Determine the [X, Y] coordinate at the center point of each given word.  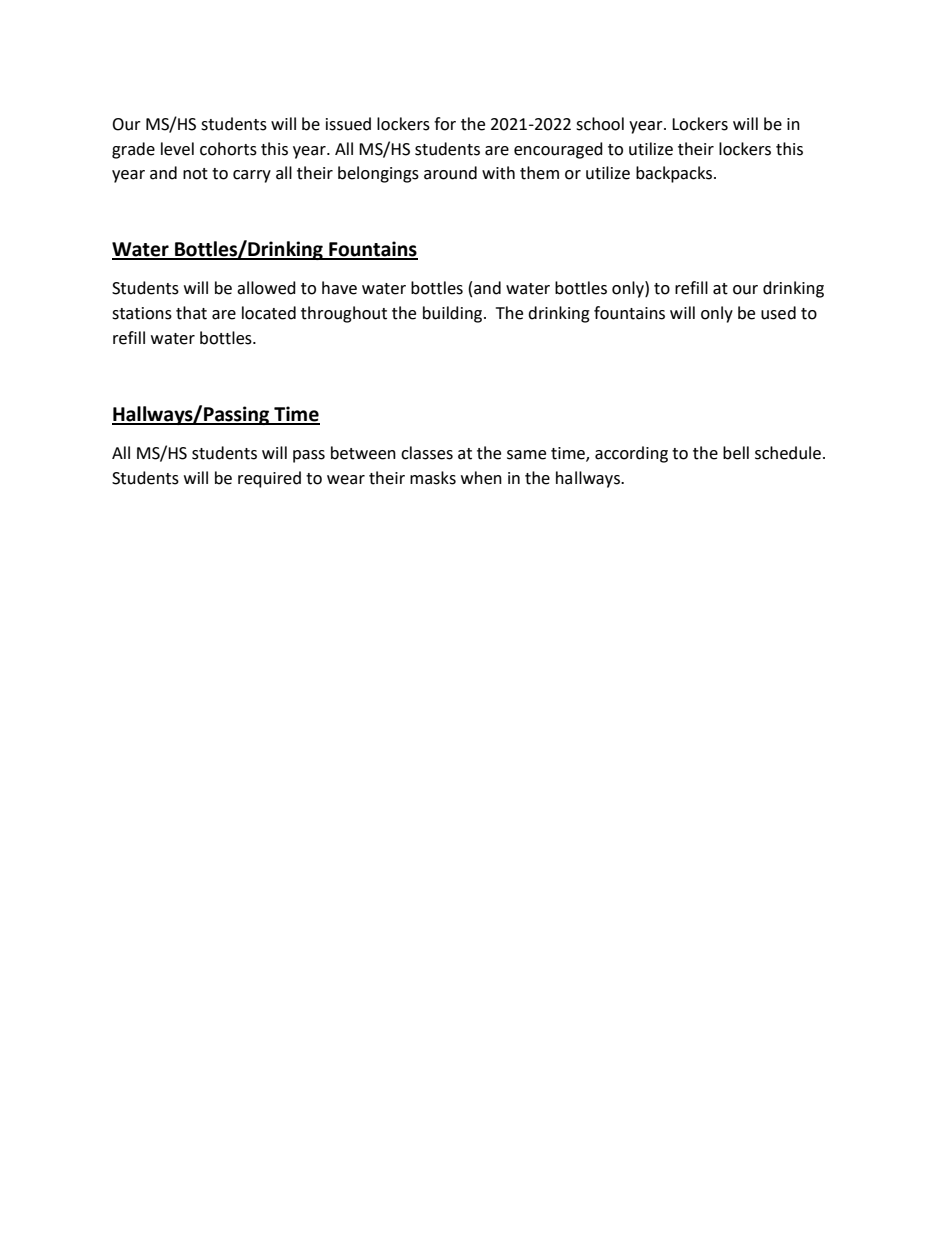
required [269, 479]
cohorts [228, 149]
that [191, 313]
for [445, 124]
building [454, 314]
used [778, 313]
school [600, 124]
